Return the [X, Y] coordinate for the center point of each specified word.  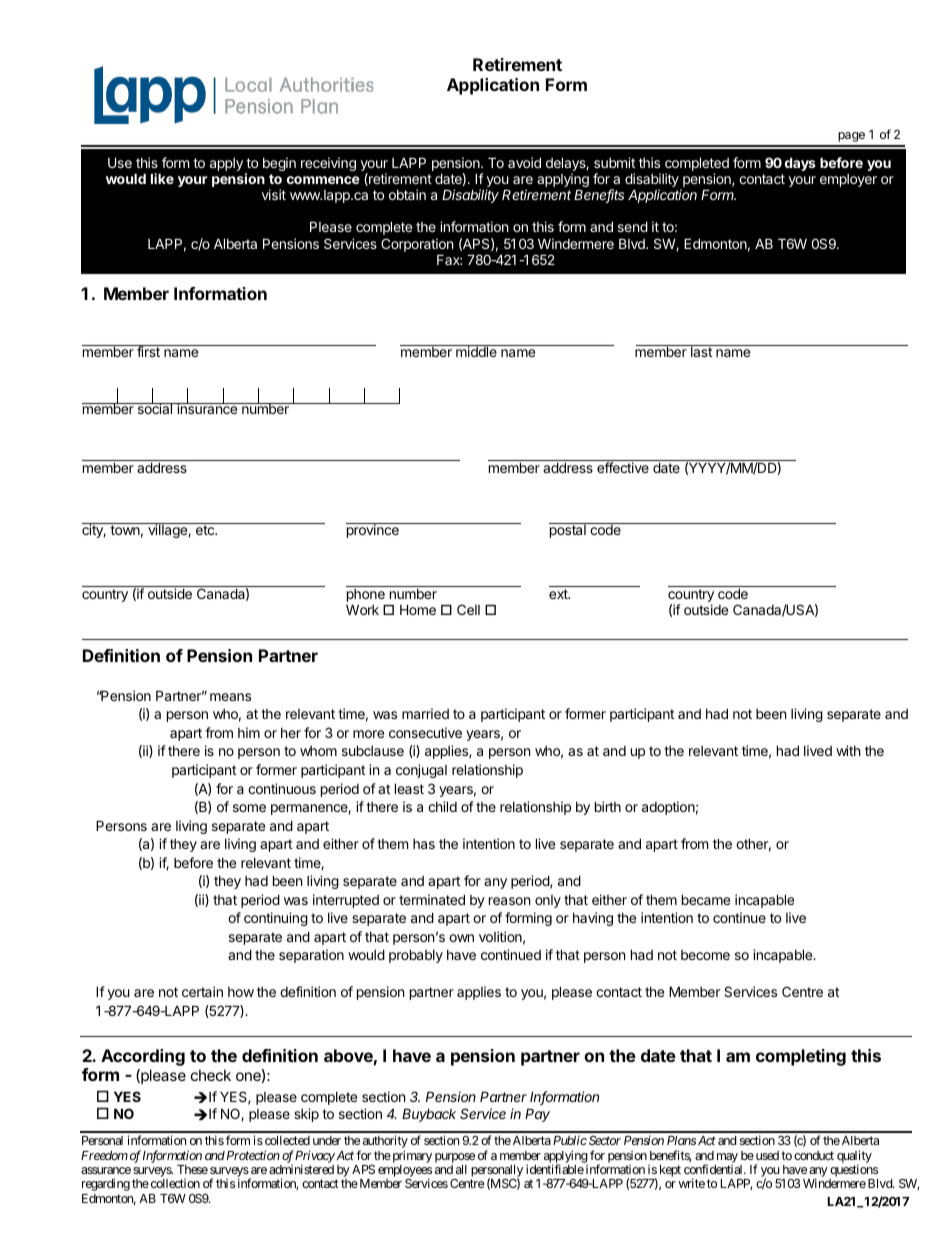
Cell [468, 609]
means [230, 697]
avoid [524, 162]
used [766, 1155]
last [701, 351]
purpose [455, 1158]
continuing [276, 919]
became [706, 899]
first [148, 351]
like [162, 178]
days [800, 164]
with [848, 750]
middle [476, 351]
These [192, 1169]
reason [509, 901]
